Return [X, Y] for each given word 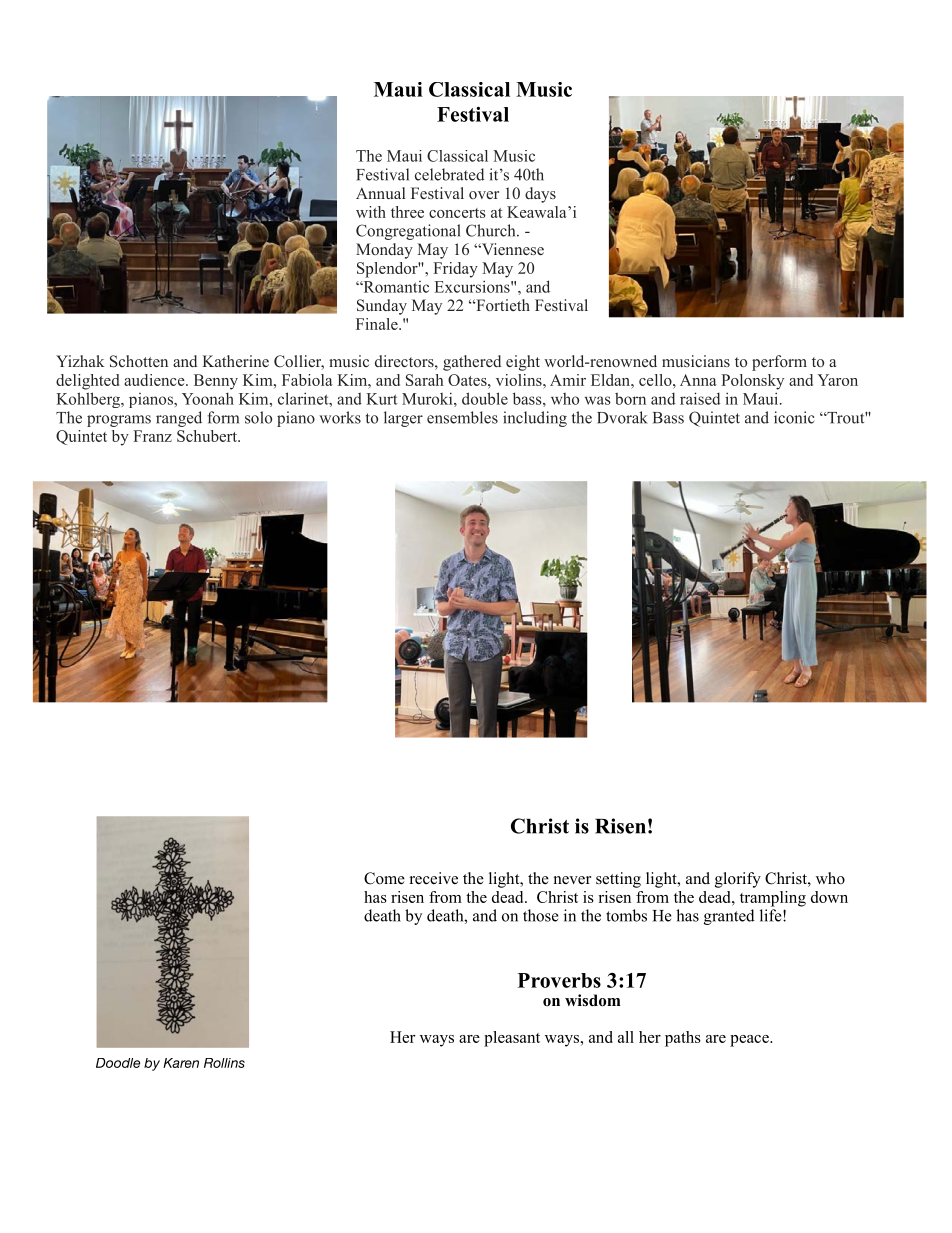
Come [384, 878]
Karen [181, 1063]
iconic [794, 417]
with [371, 212]
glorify [738, 880]
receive [434, 878]
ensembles [462, 417]
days [540, 195]
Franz [152, 436]
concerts [457, 213]
